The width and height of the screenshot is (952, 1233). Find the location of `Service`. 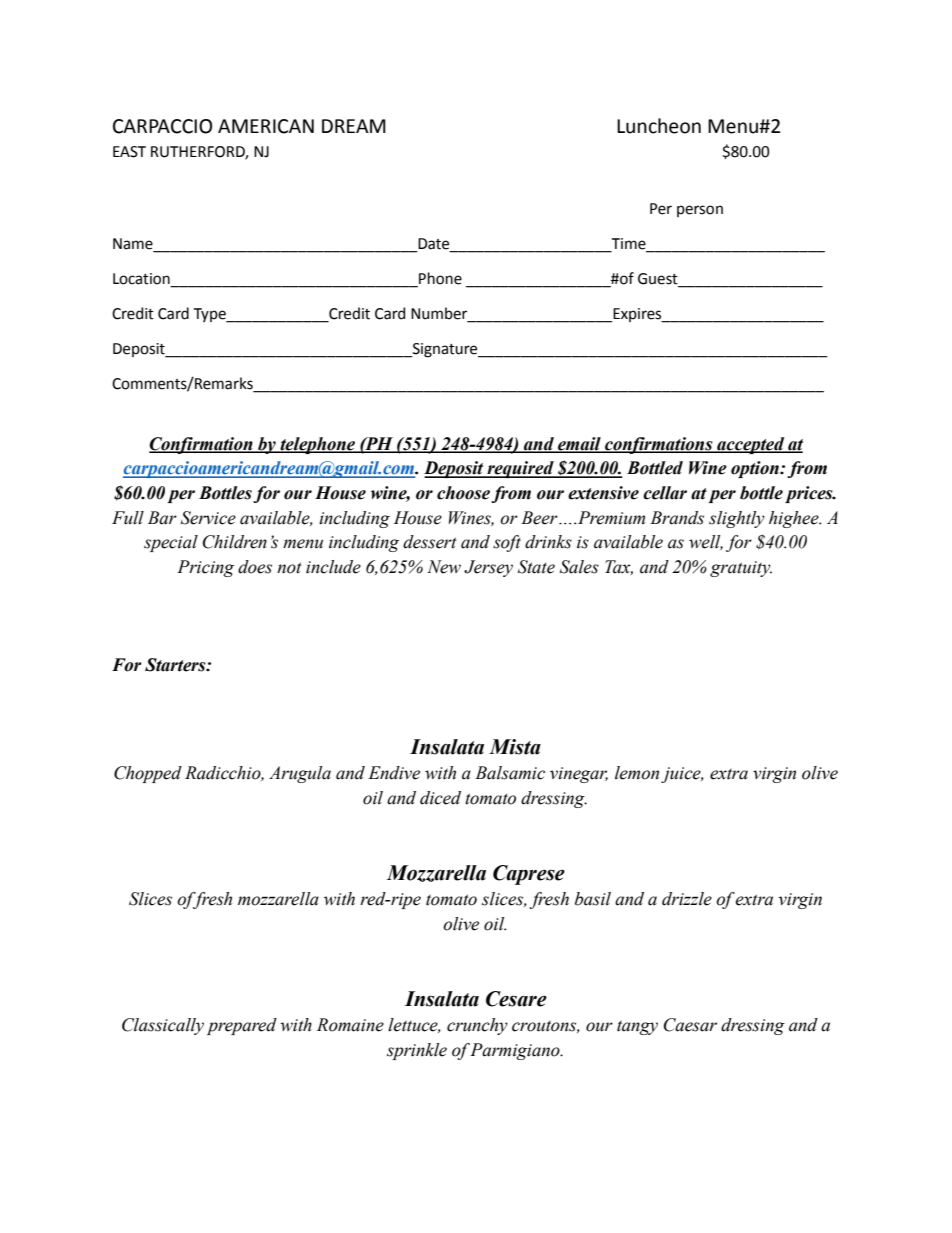

Service is located at coordinates (208, 518).
